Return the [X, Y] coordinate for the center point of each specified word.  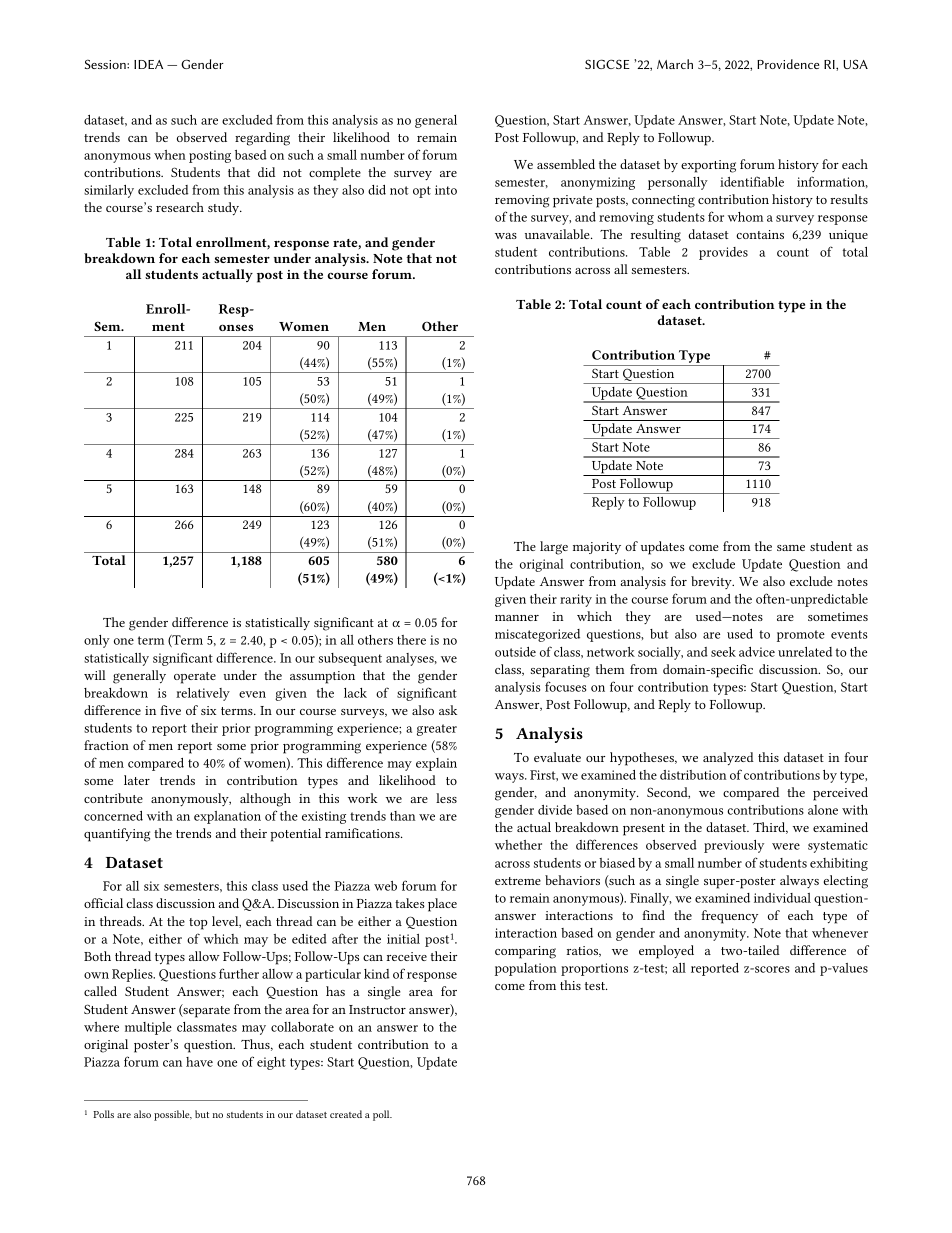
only [97, 641]
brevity [712, 582]
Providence [788, 64]
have [199, 1062]
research [180, 207]
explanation [227, 817]
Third [770, 828]
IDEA [148, 64]
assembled [566, 164]
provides [723, 253]
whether [518, 845]
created [346, 1114]
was [506, 236]
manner [517, 618]
